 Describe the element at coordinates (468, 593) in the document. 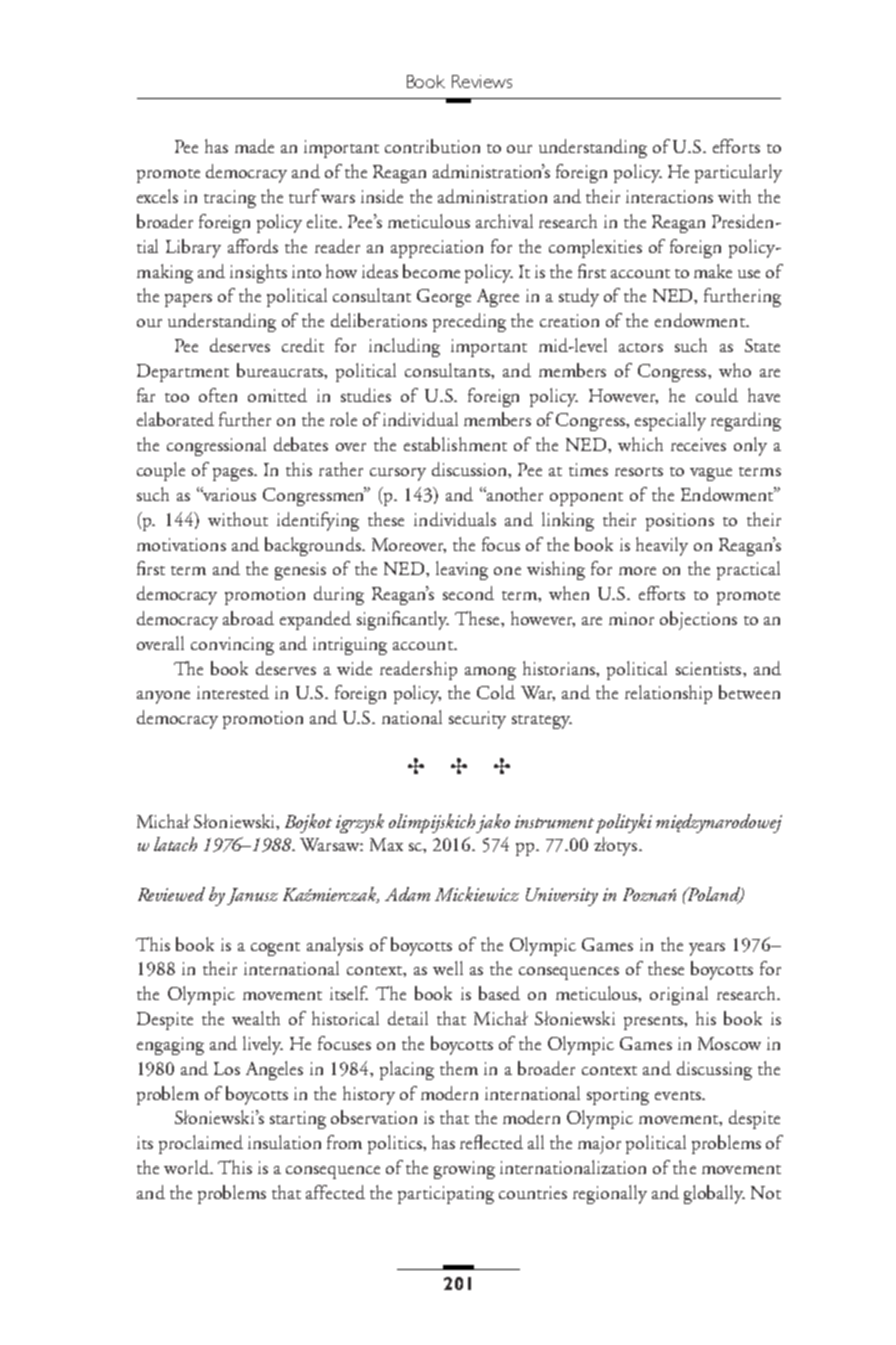

I see `second` at that location.
